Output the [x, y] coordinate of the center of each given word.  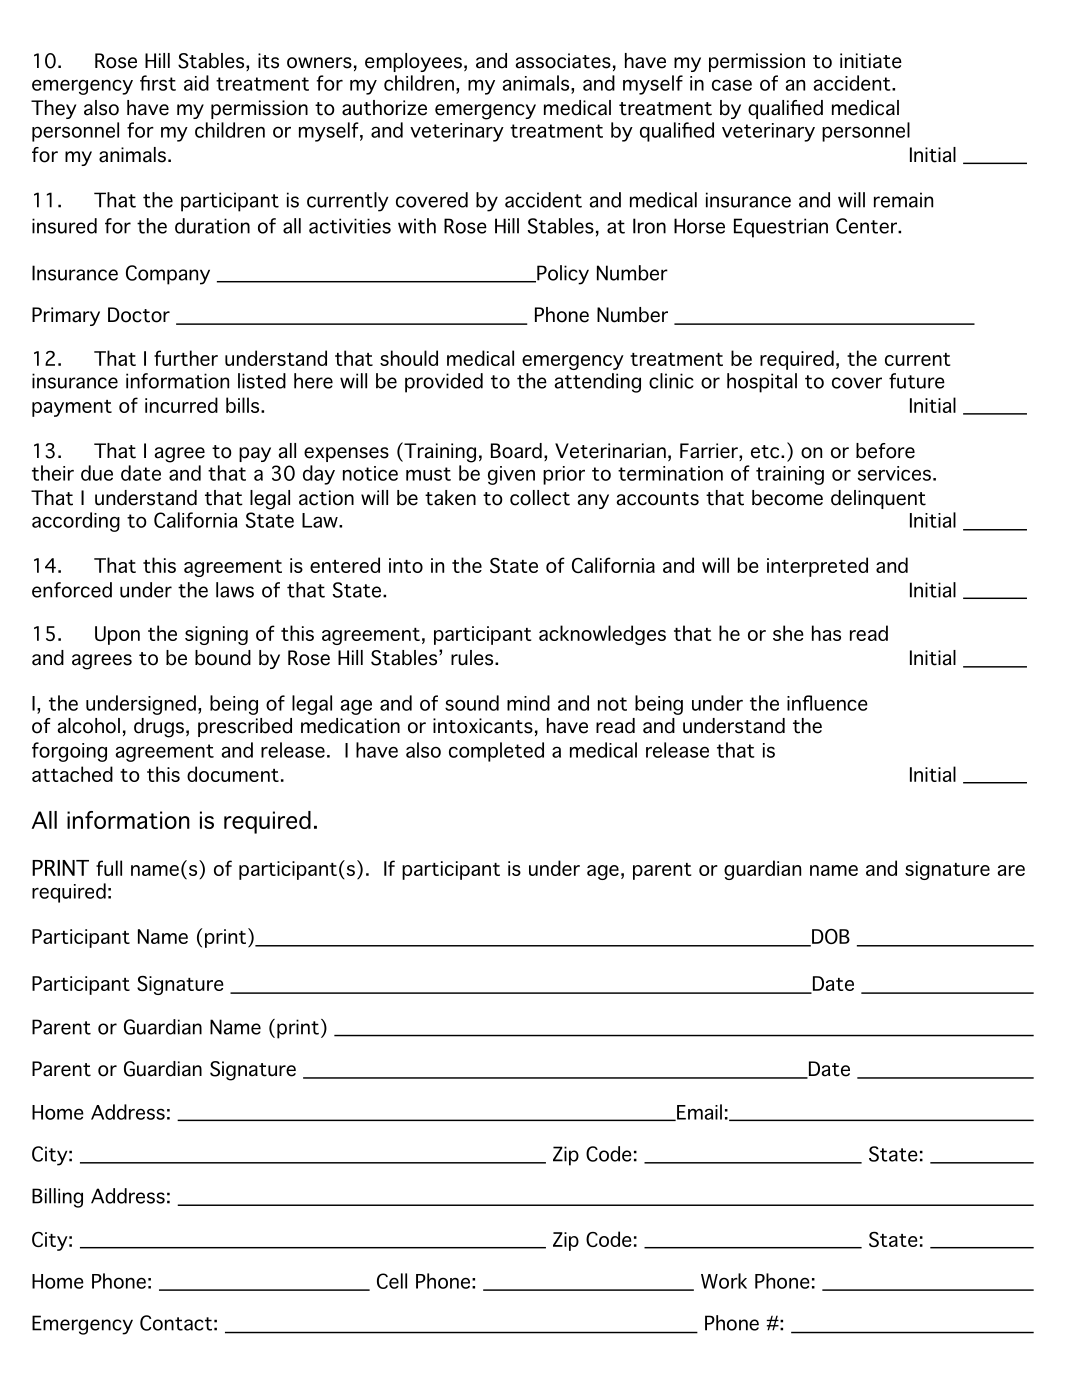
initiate [871, 61]
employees [413, 62]
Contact [176, 1323]
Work [724, 1281]
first [158, 83]
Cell [392, 1281]
